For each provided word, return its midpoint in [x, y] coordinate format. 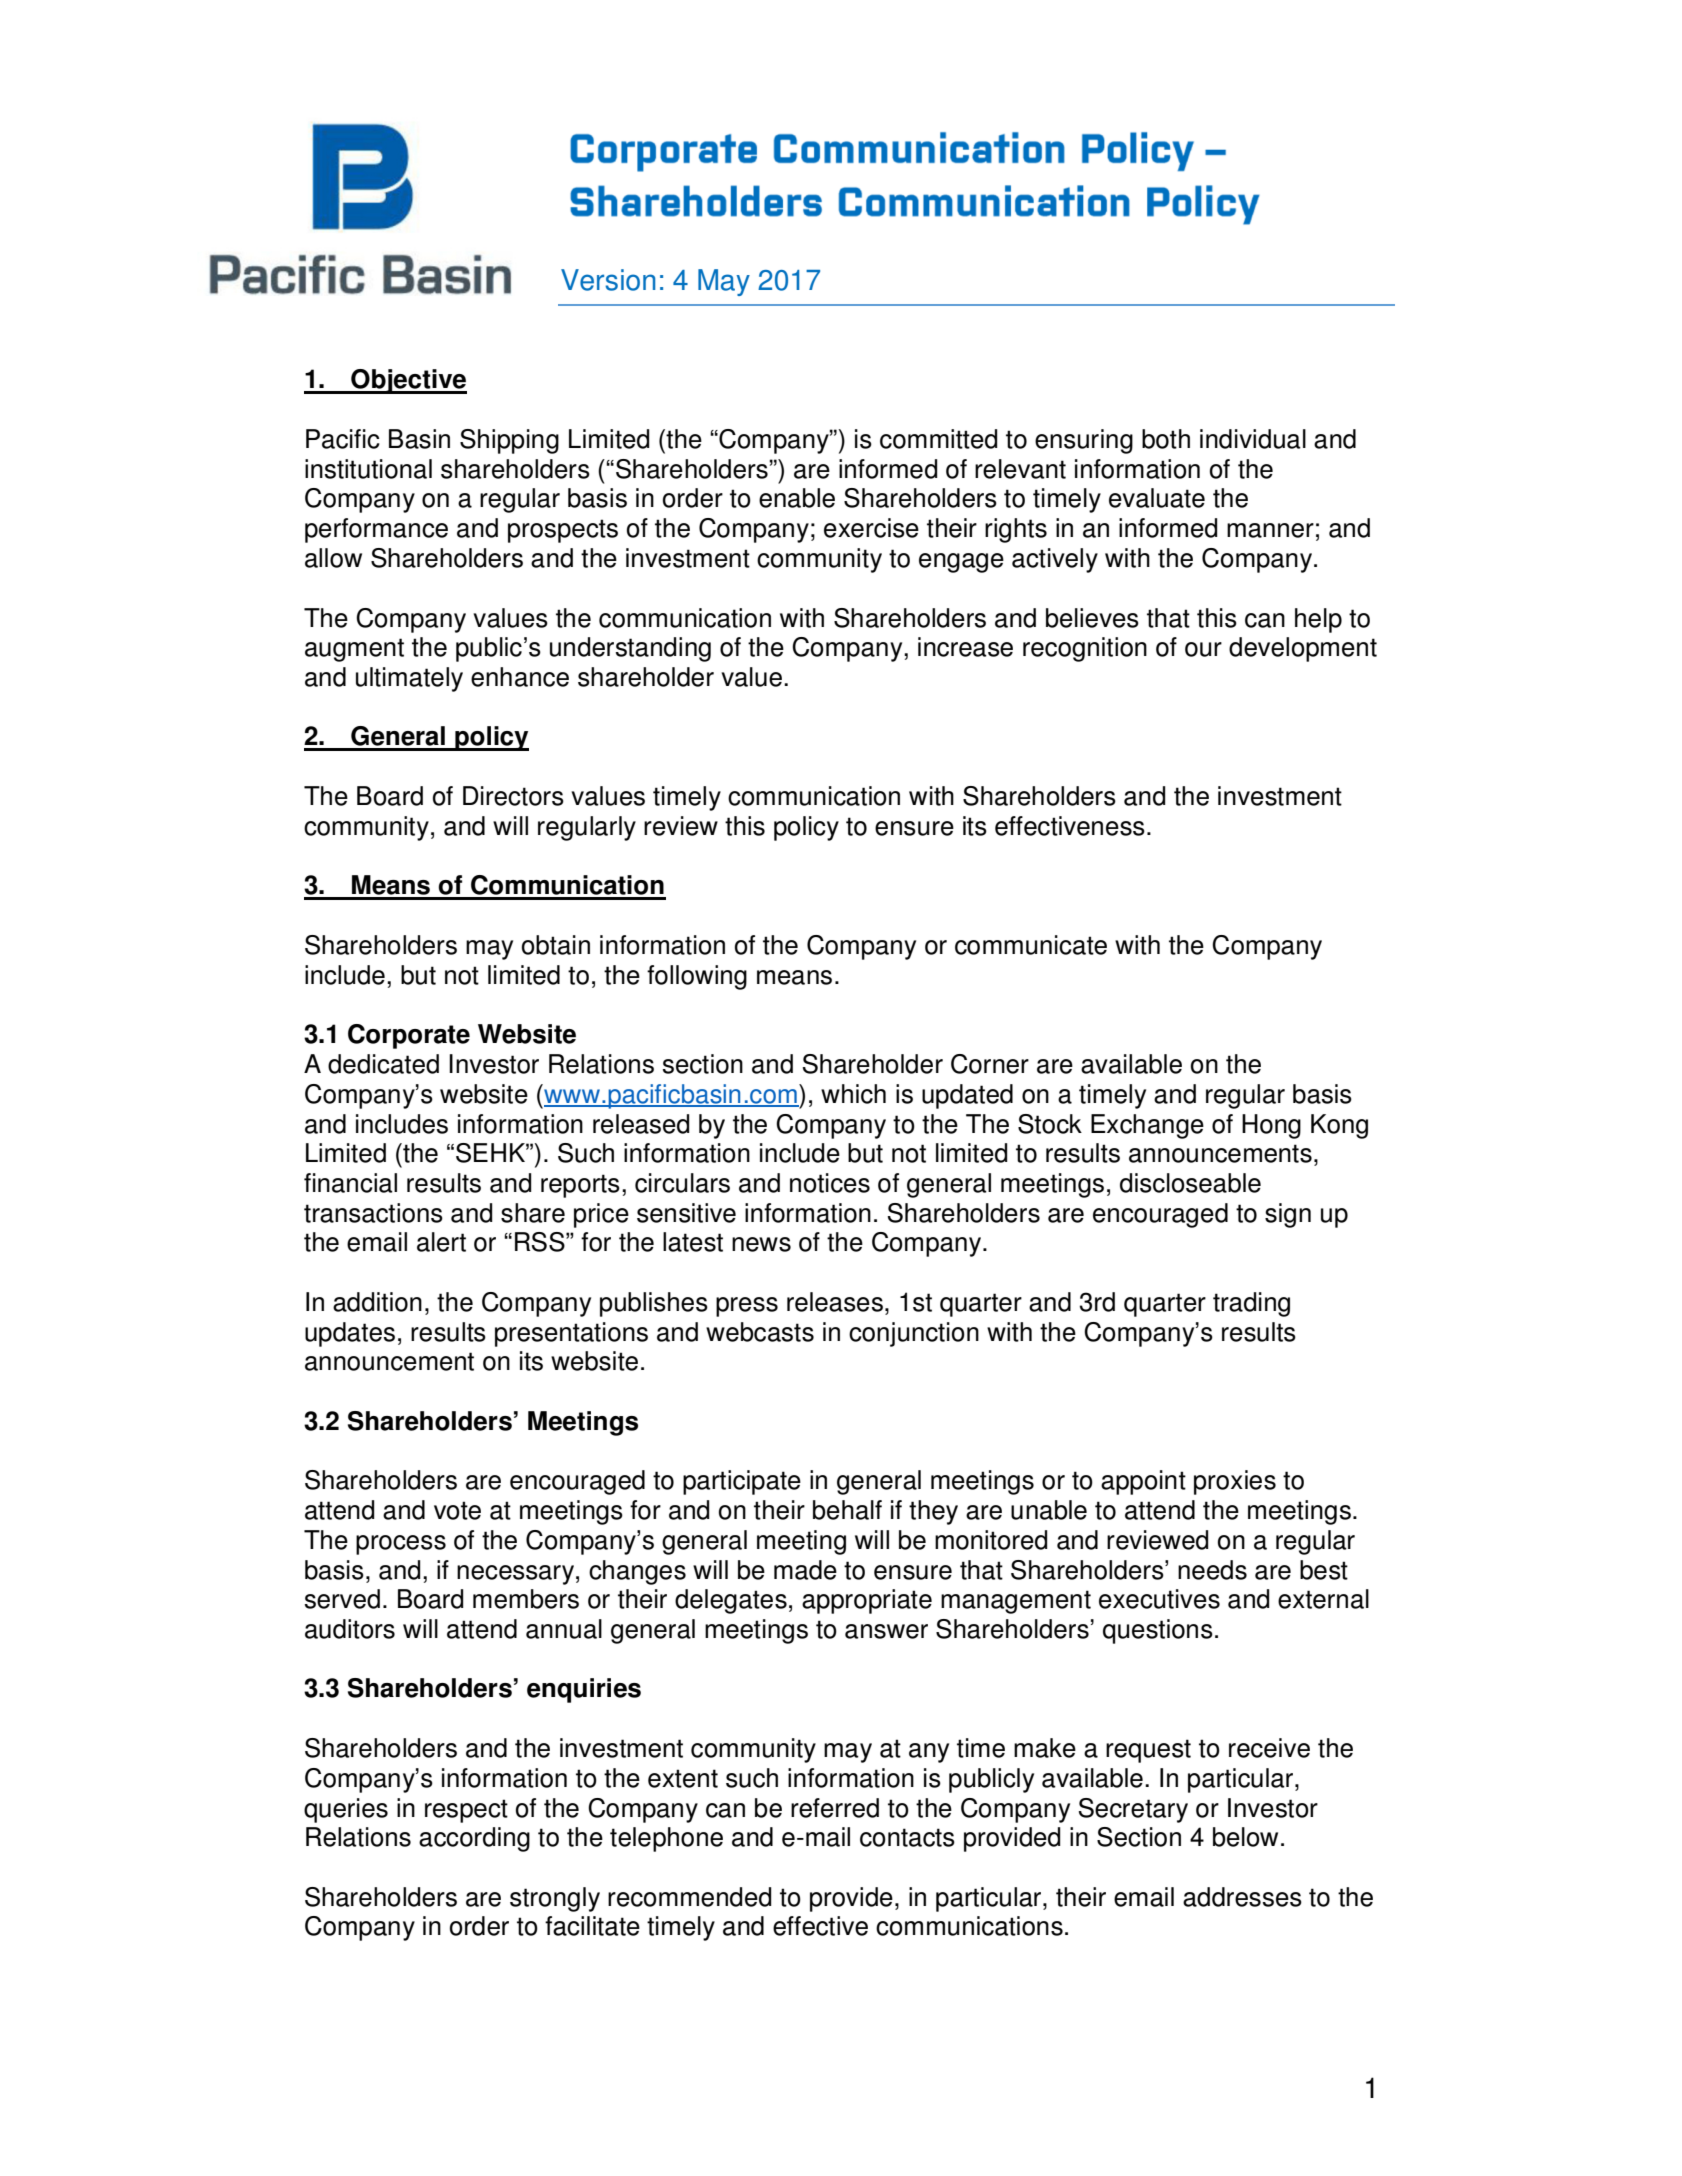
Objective [408, 381]
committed [938, 439]
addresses [1242, 1897]
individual [1253, 439]
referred [835, 1808]
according [474, 1839]
